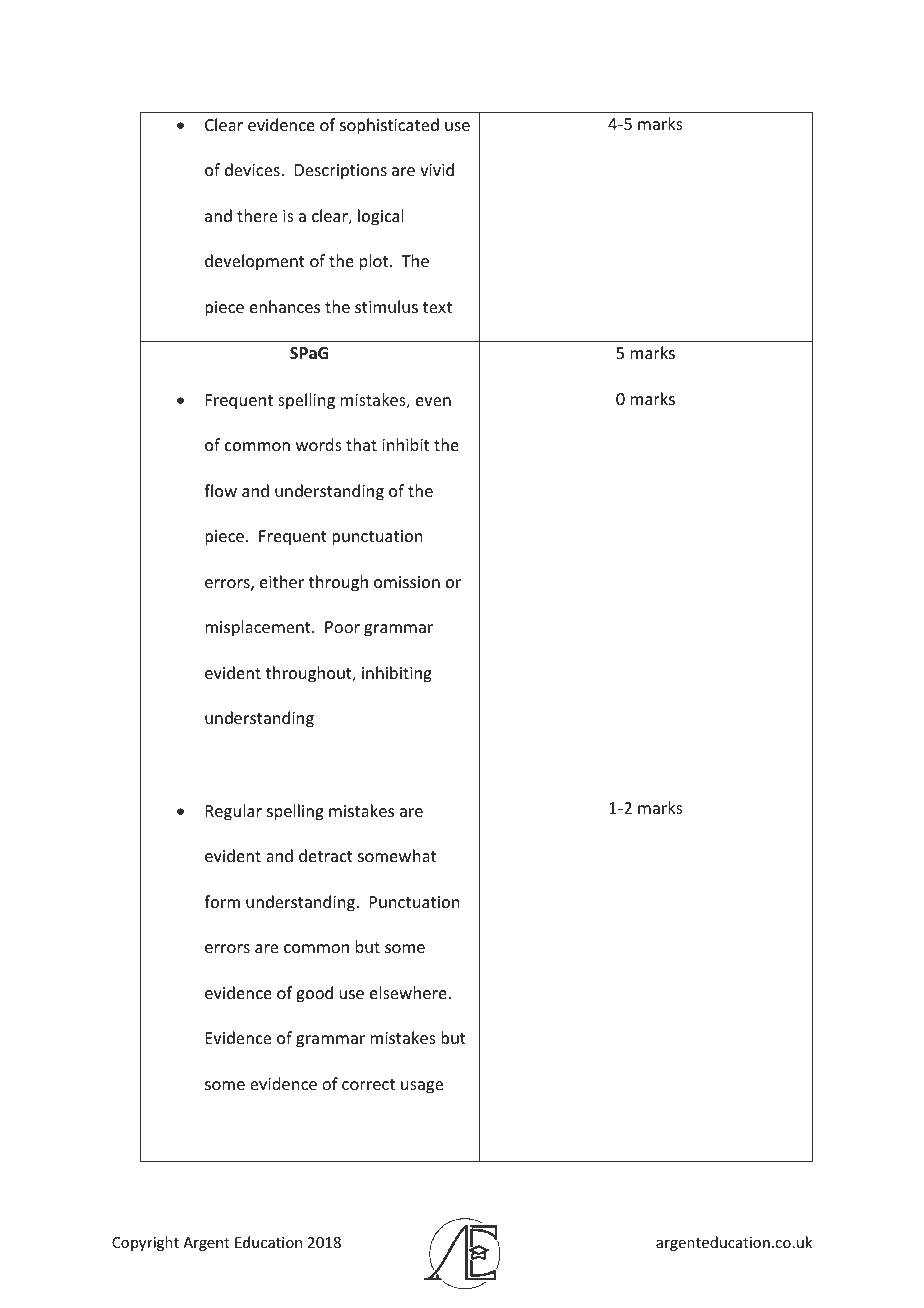 The height and width of the screenshot is (1308, 924). Describe the element at coordinates (389, 126) in the screenshot. I see `sophisticated` at that location.
